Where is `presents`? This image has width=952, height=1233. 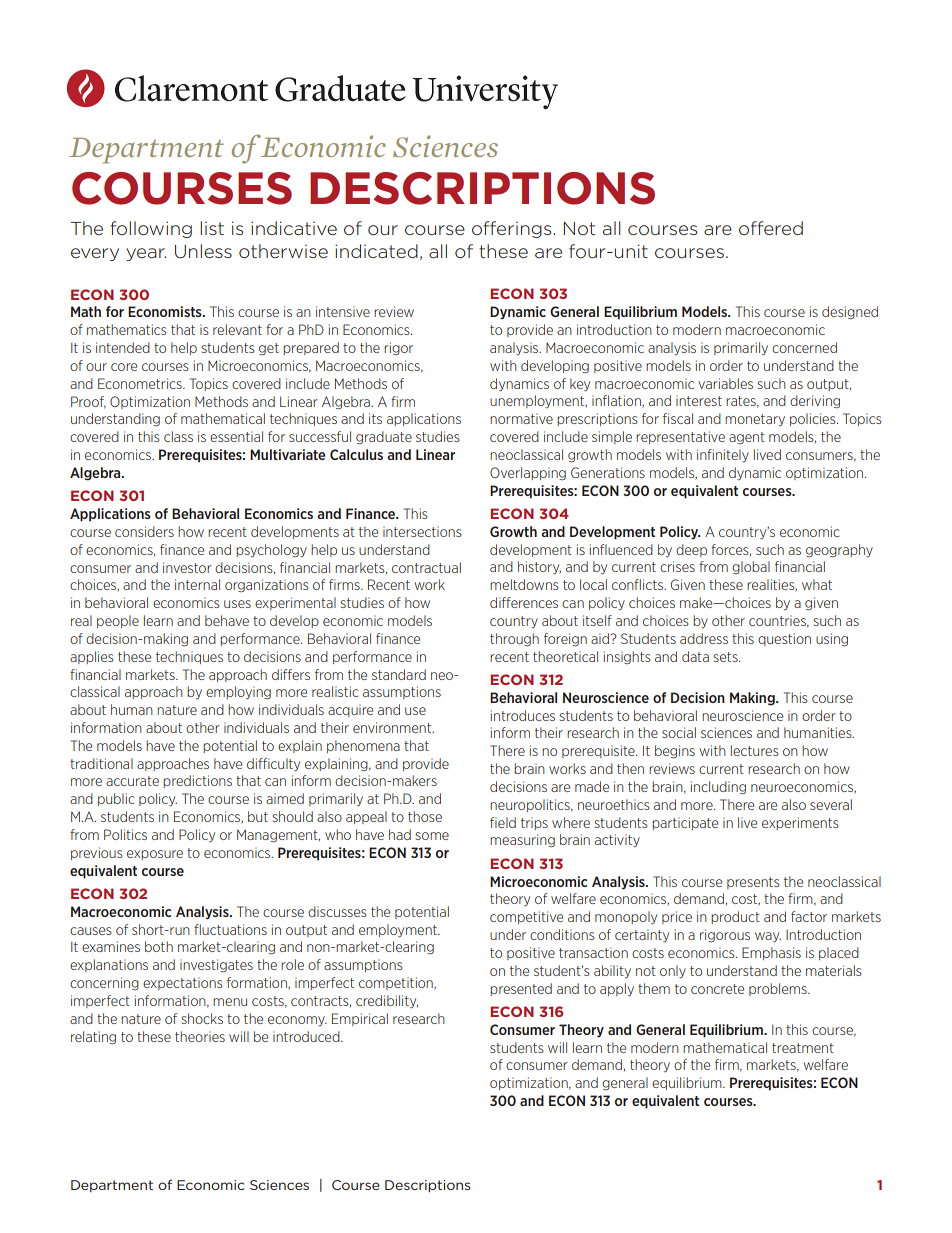
presents is located at coordinates (753, 883).
